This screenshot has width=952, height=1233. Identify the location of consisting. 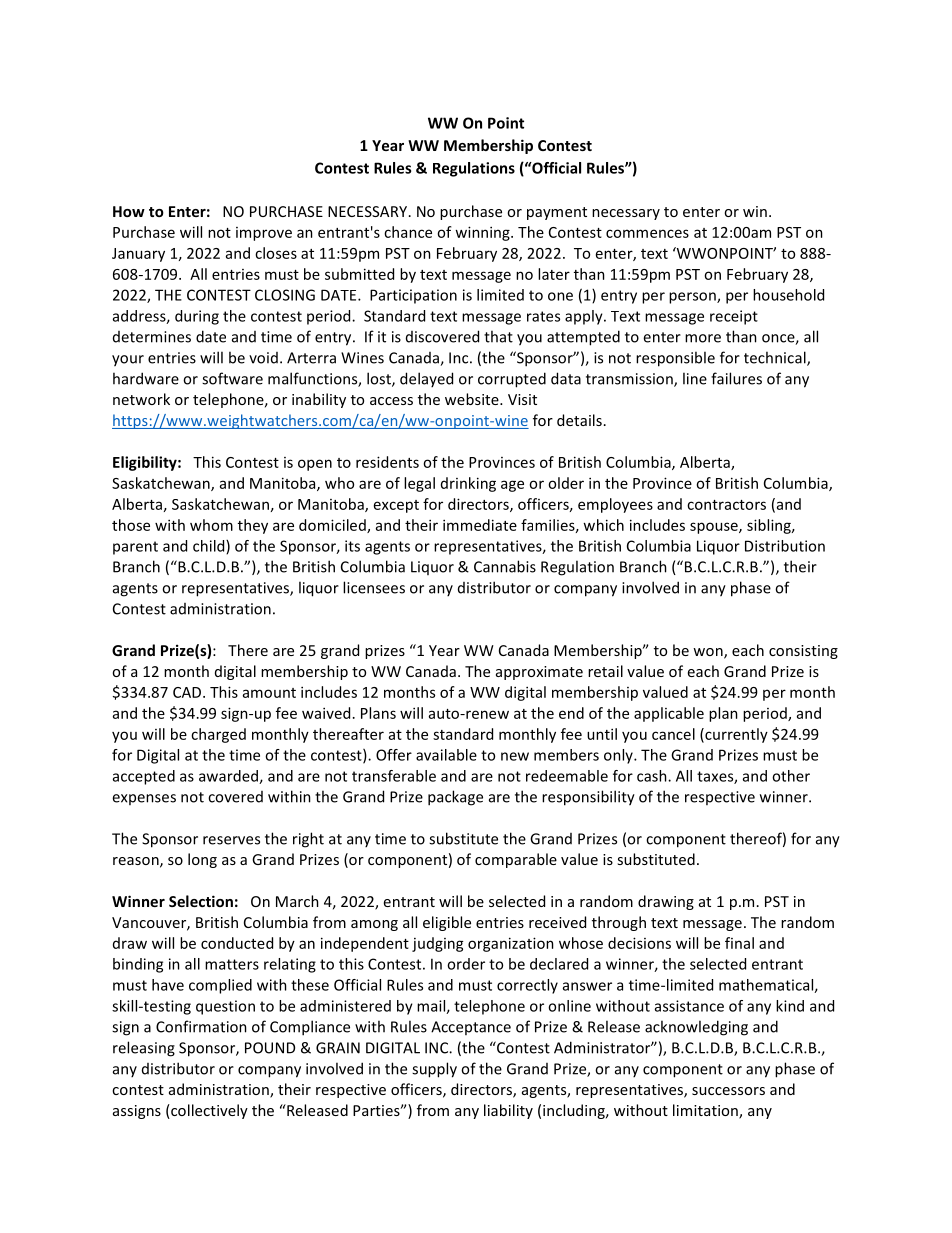
(803, 652).
